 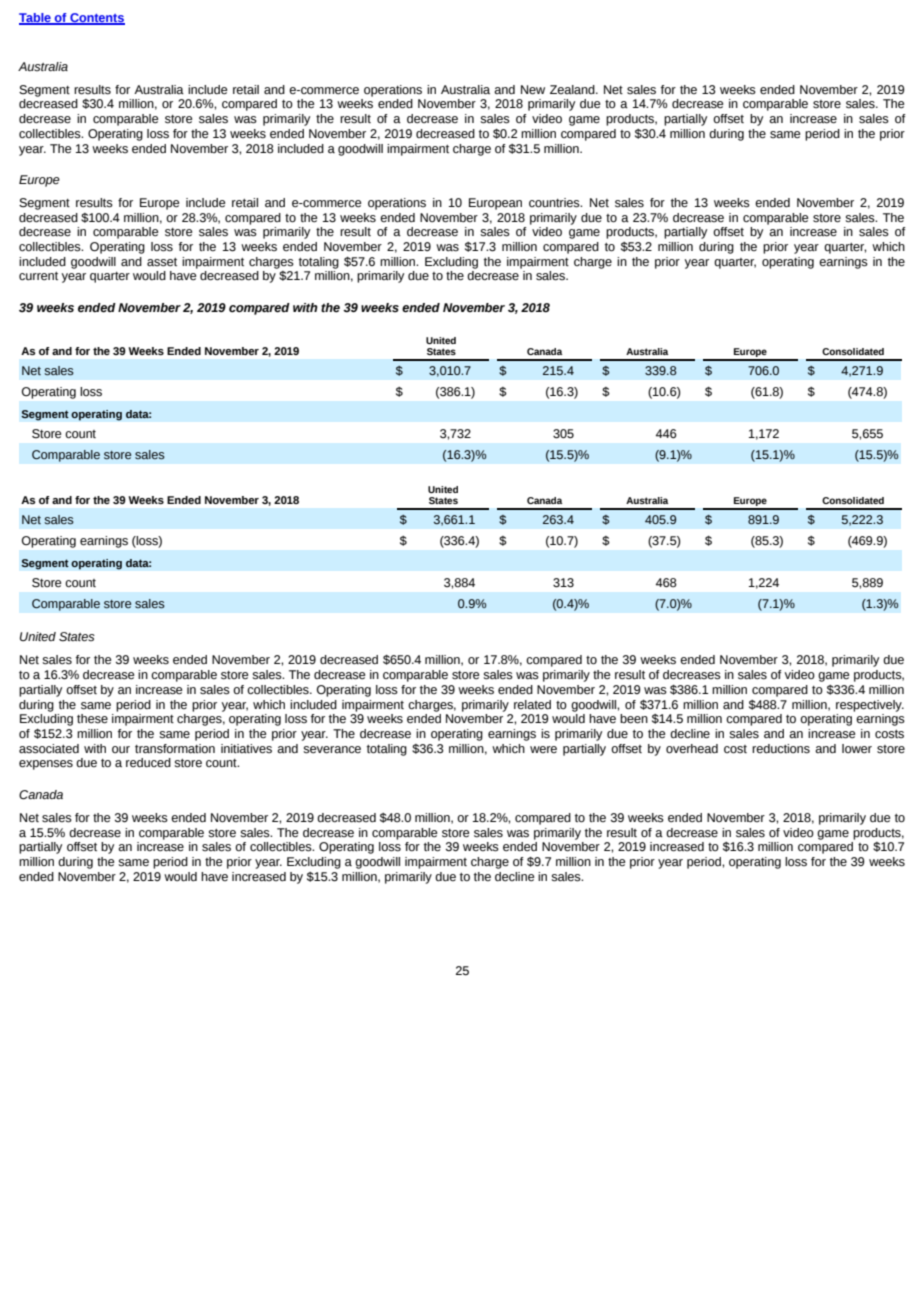 I want to click on Contents, so click(x=96, y=19).
